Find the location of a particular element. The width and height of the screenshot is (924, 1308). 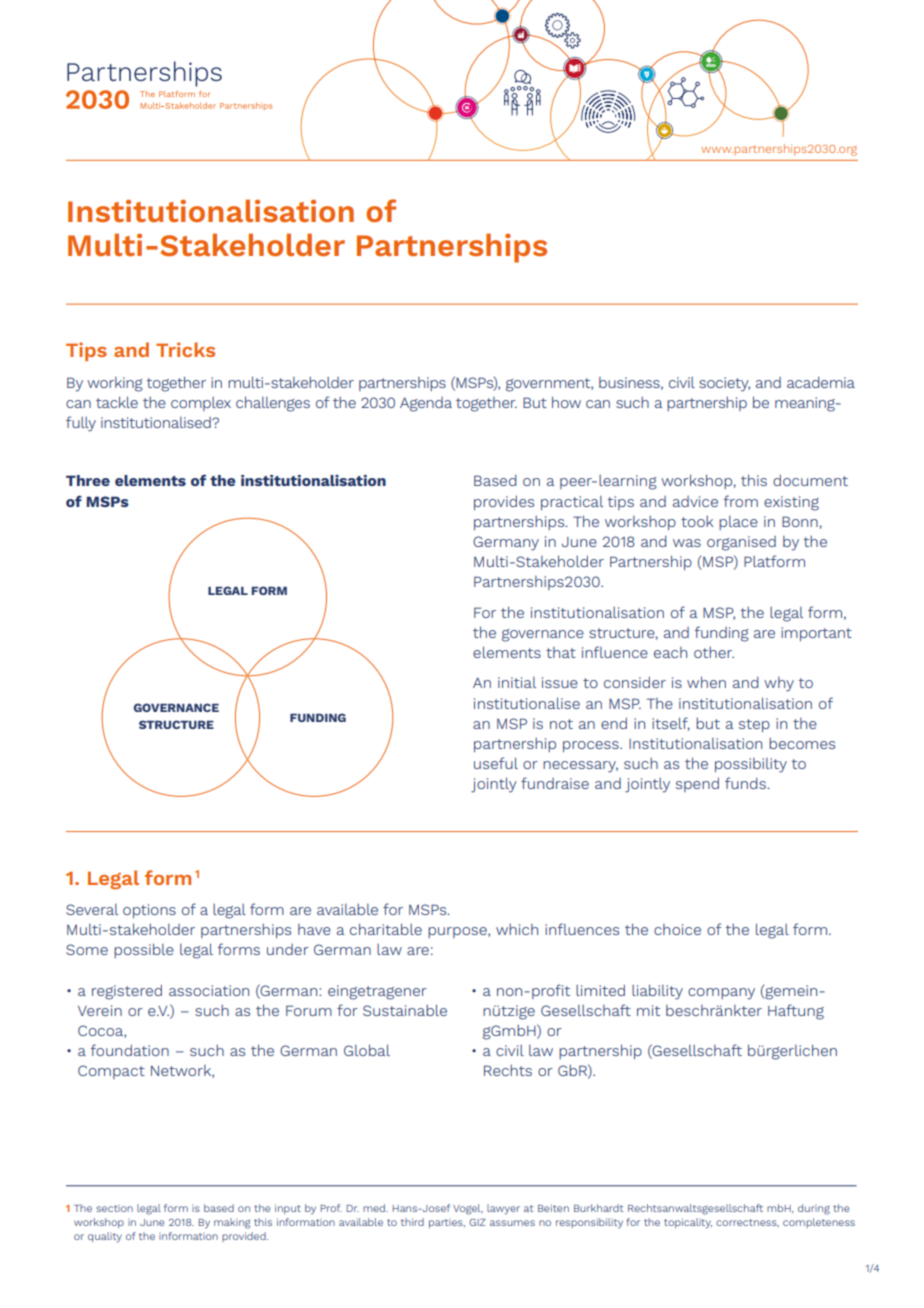

choice is located at coordinates (677, 929).
